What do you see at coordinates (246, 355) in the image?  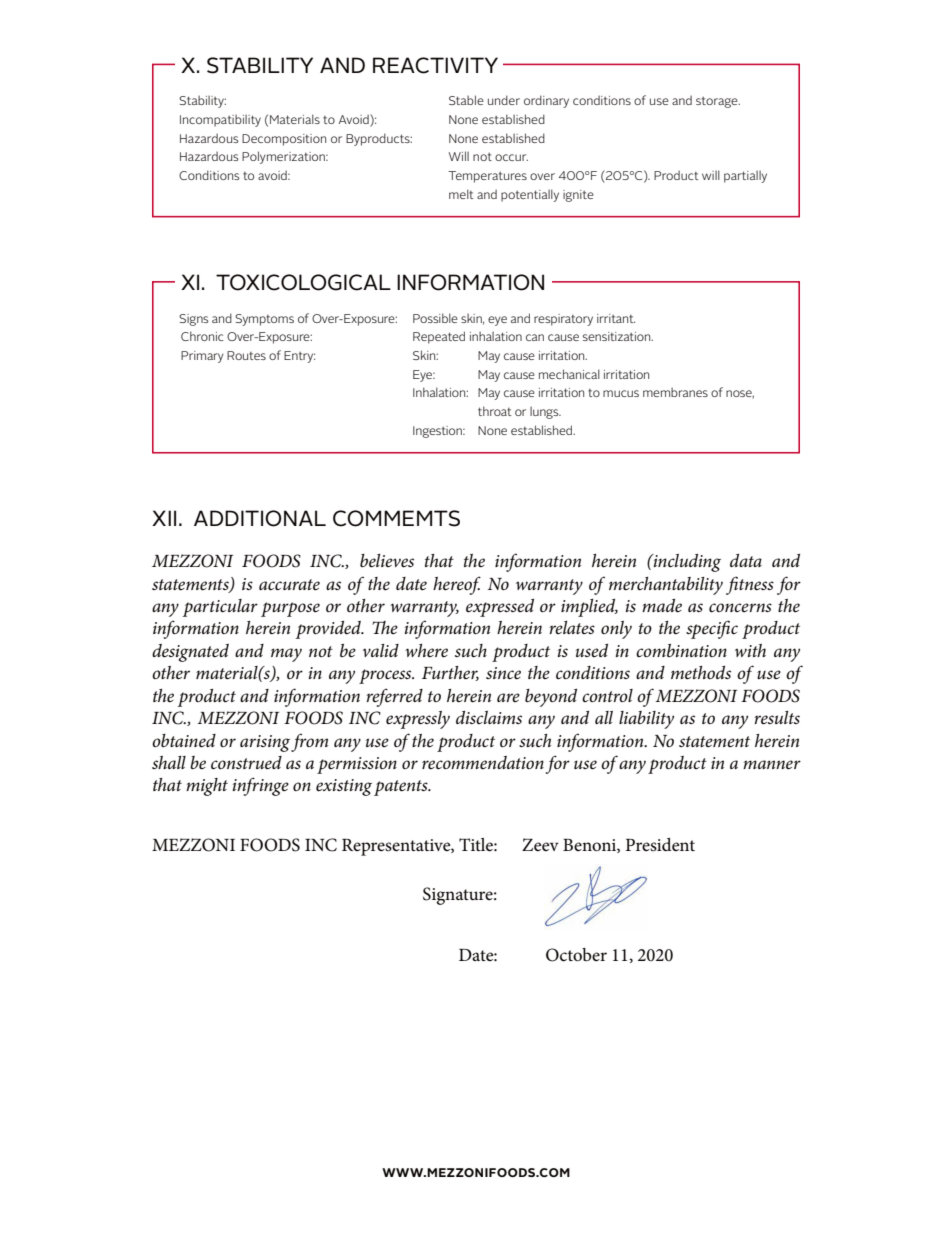 I see `Routes` at bounding box center [246, 355].
